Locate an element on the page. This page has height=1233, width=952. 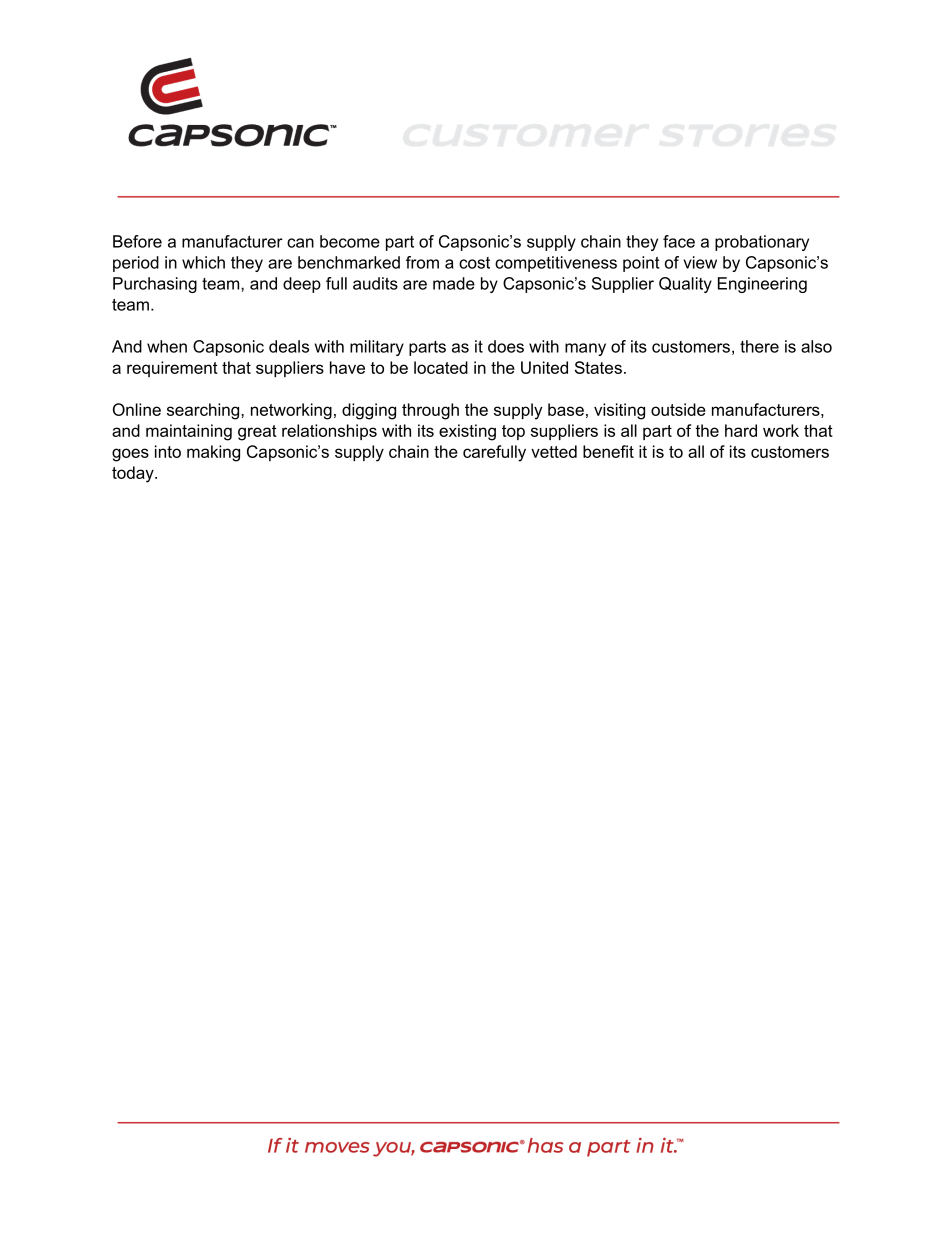
searching is located at coordinates (204, 411).
